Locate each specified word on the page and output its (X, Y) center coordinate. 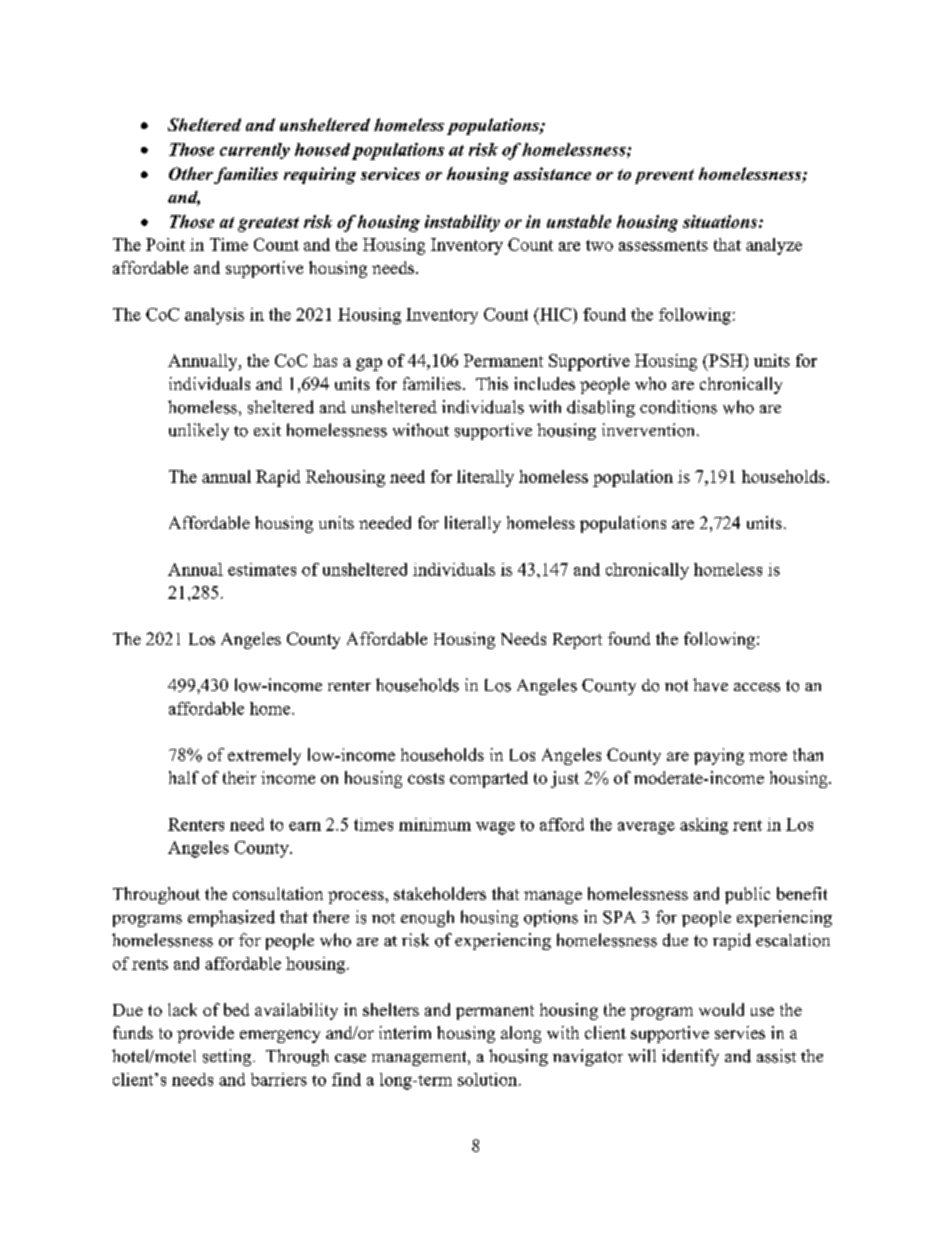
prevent (664, 176)
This (492, 383)
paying (719, 756)
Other (191, 173)
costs (426, 778)
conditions (678, 407)
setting (228, 1057)
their (239, 777)
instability (462, 223)
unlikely (199, 431)
